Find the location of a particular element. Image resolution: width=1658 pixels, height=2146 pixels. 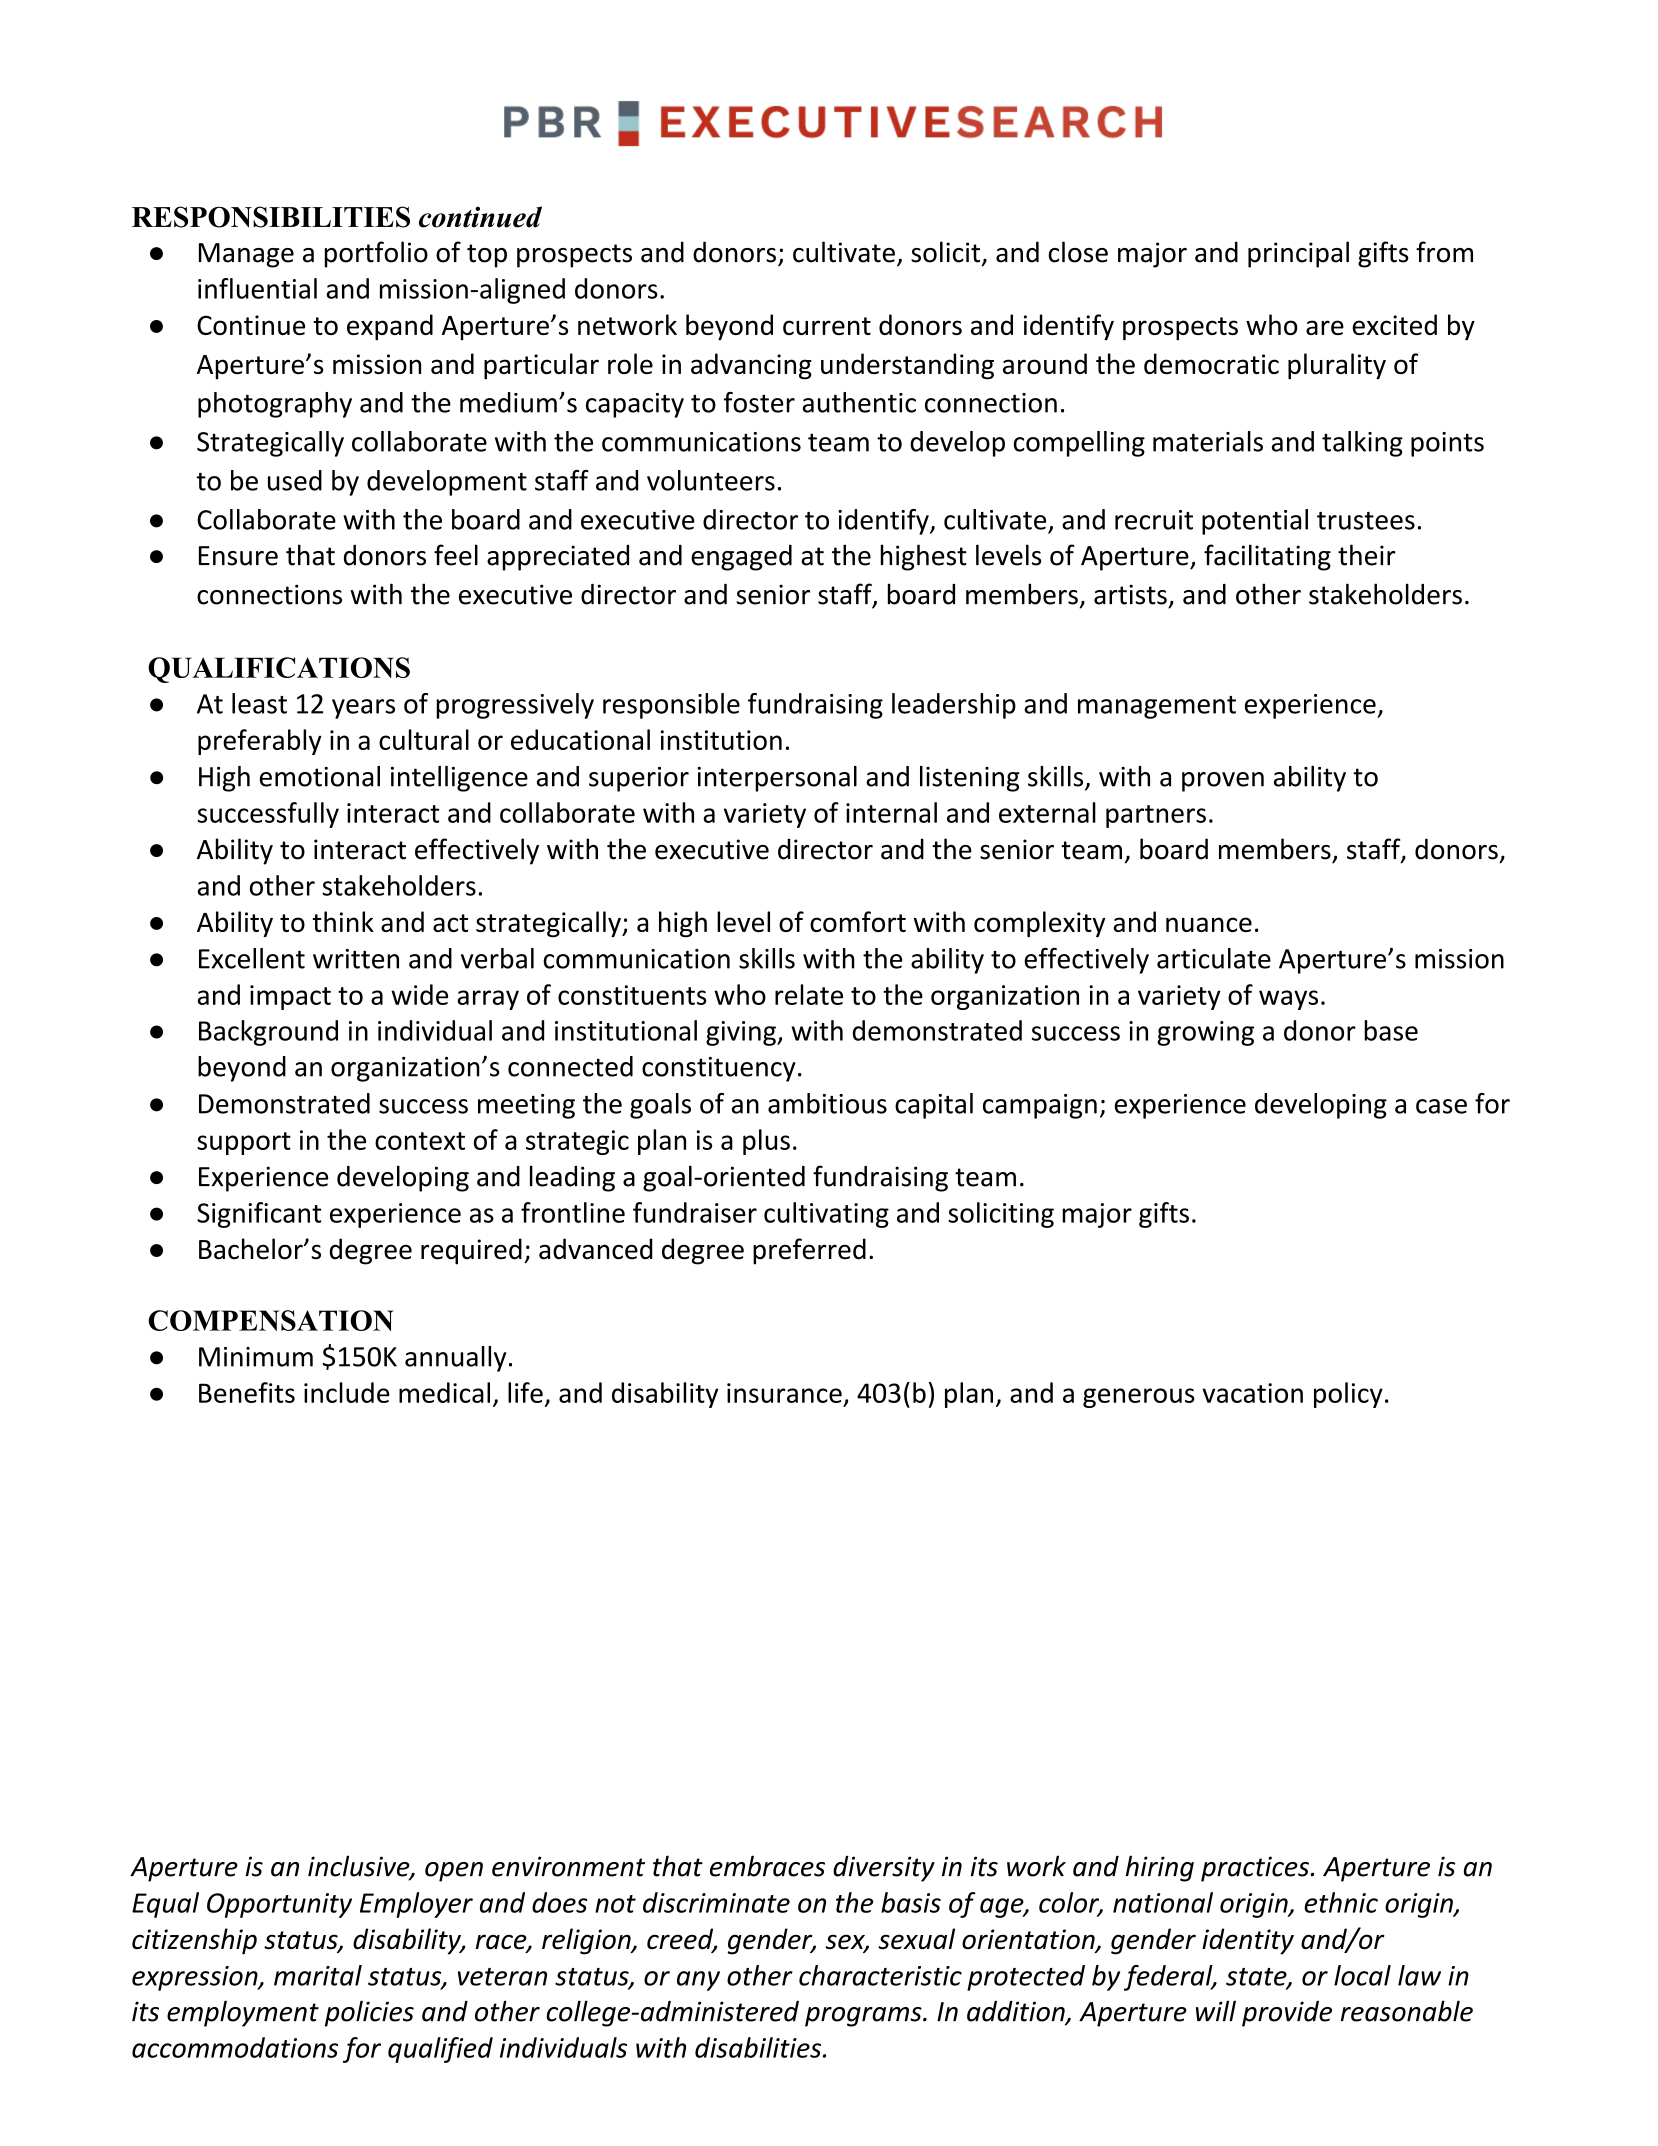

years is located at coordinates (363, 709).
